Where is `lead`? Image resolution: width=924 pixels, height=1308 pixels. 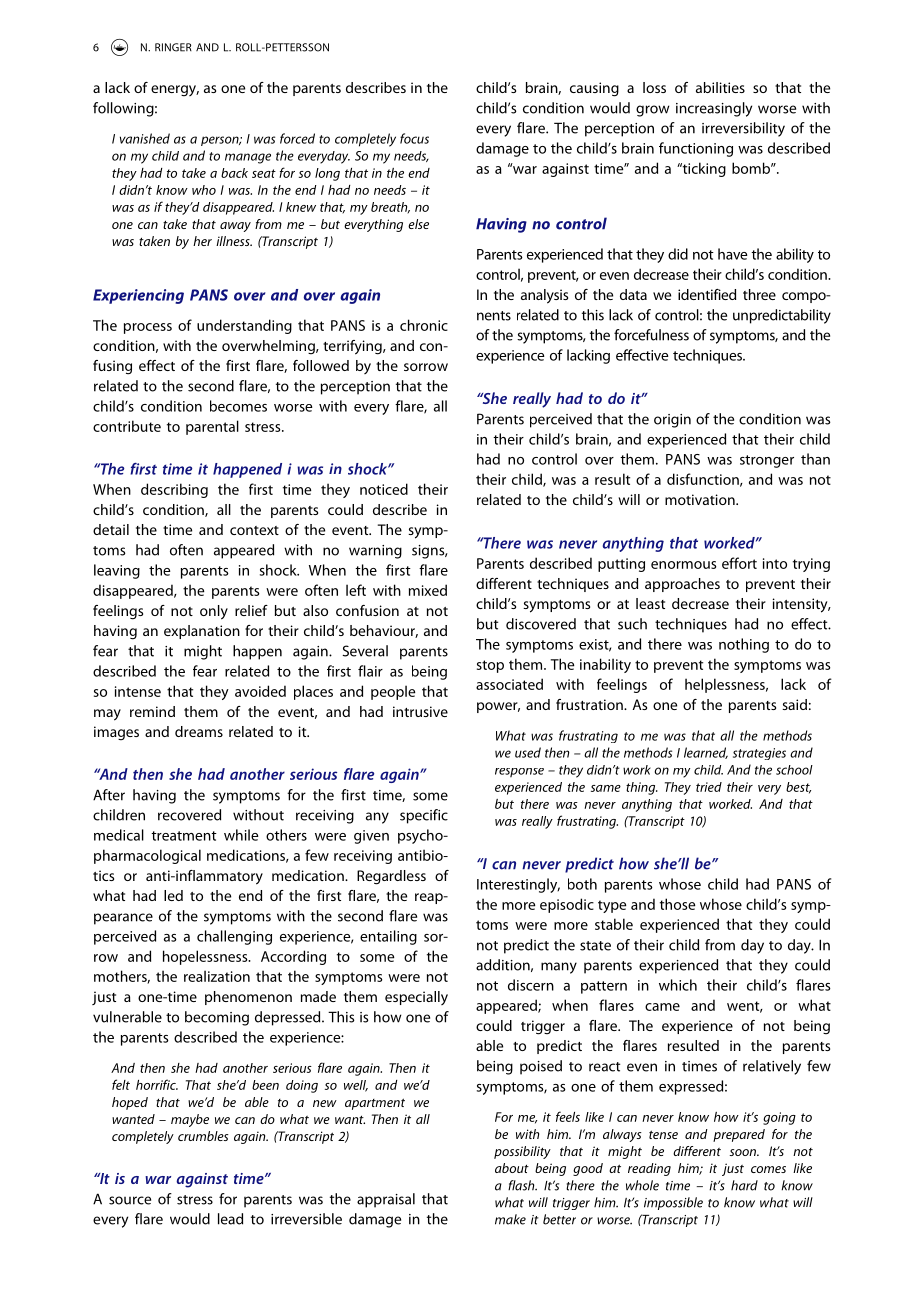 lead is located at coordinates (230, 1219).
